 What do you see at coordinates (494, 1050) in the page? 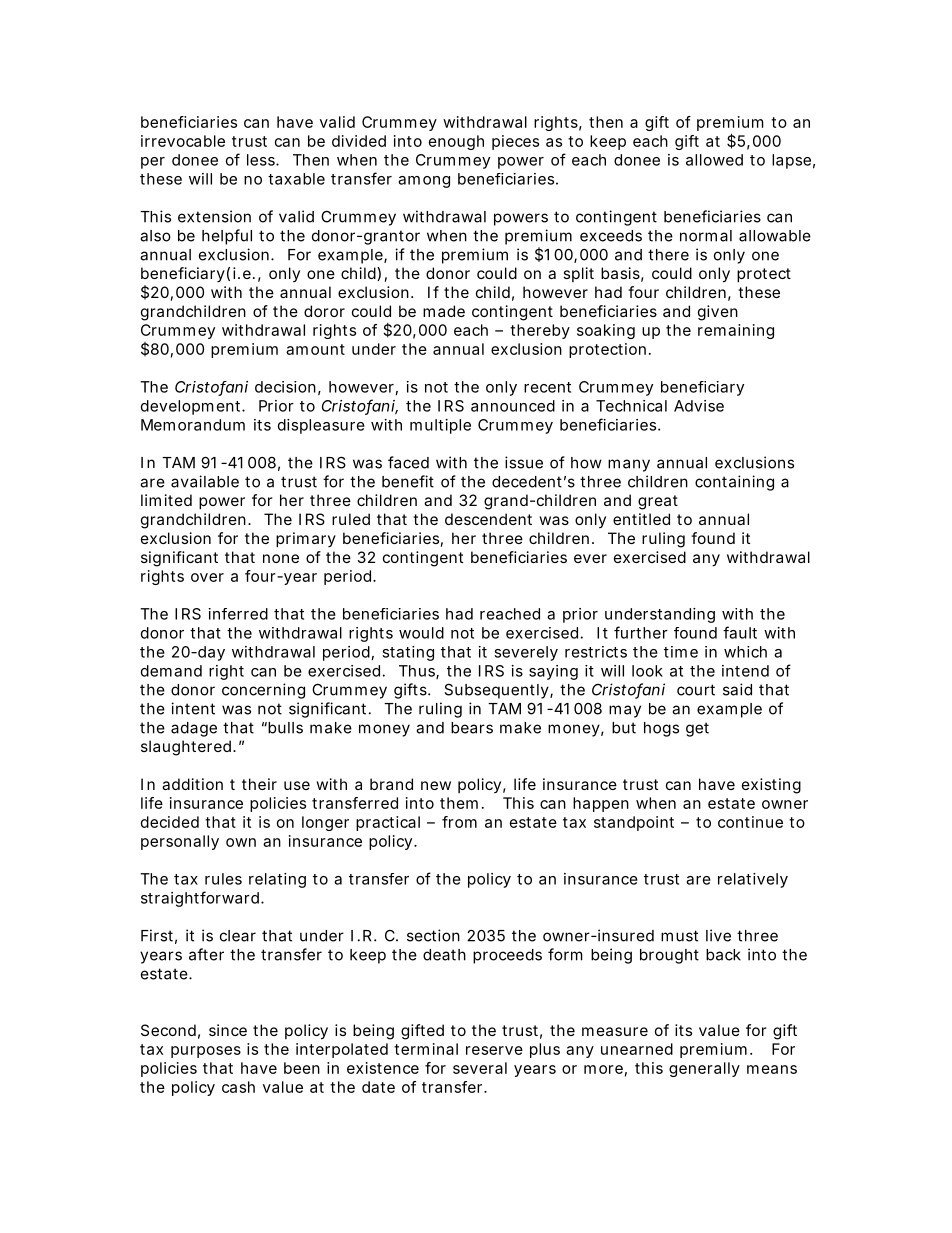
I see `reserve` at bounding box center [494, 1050].
